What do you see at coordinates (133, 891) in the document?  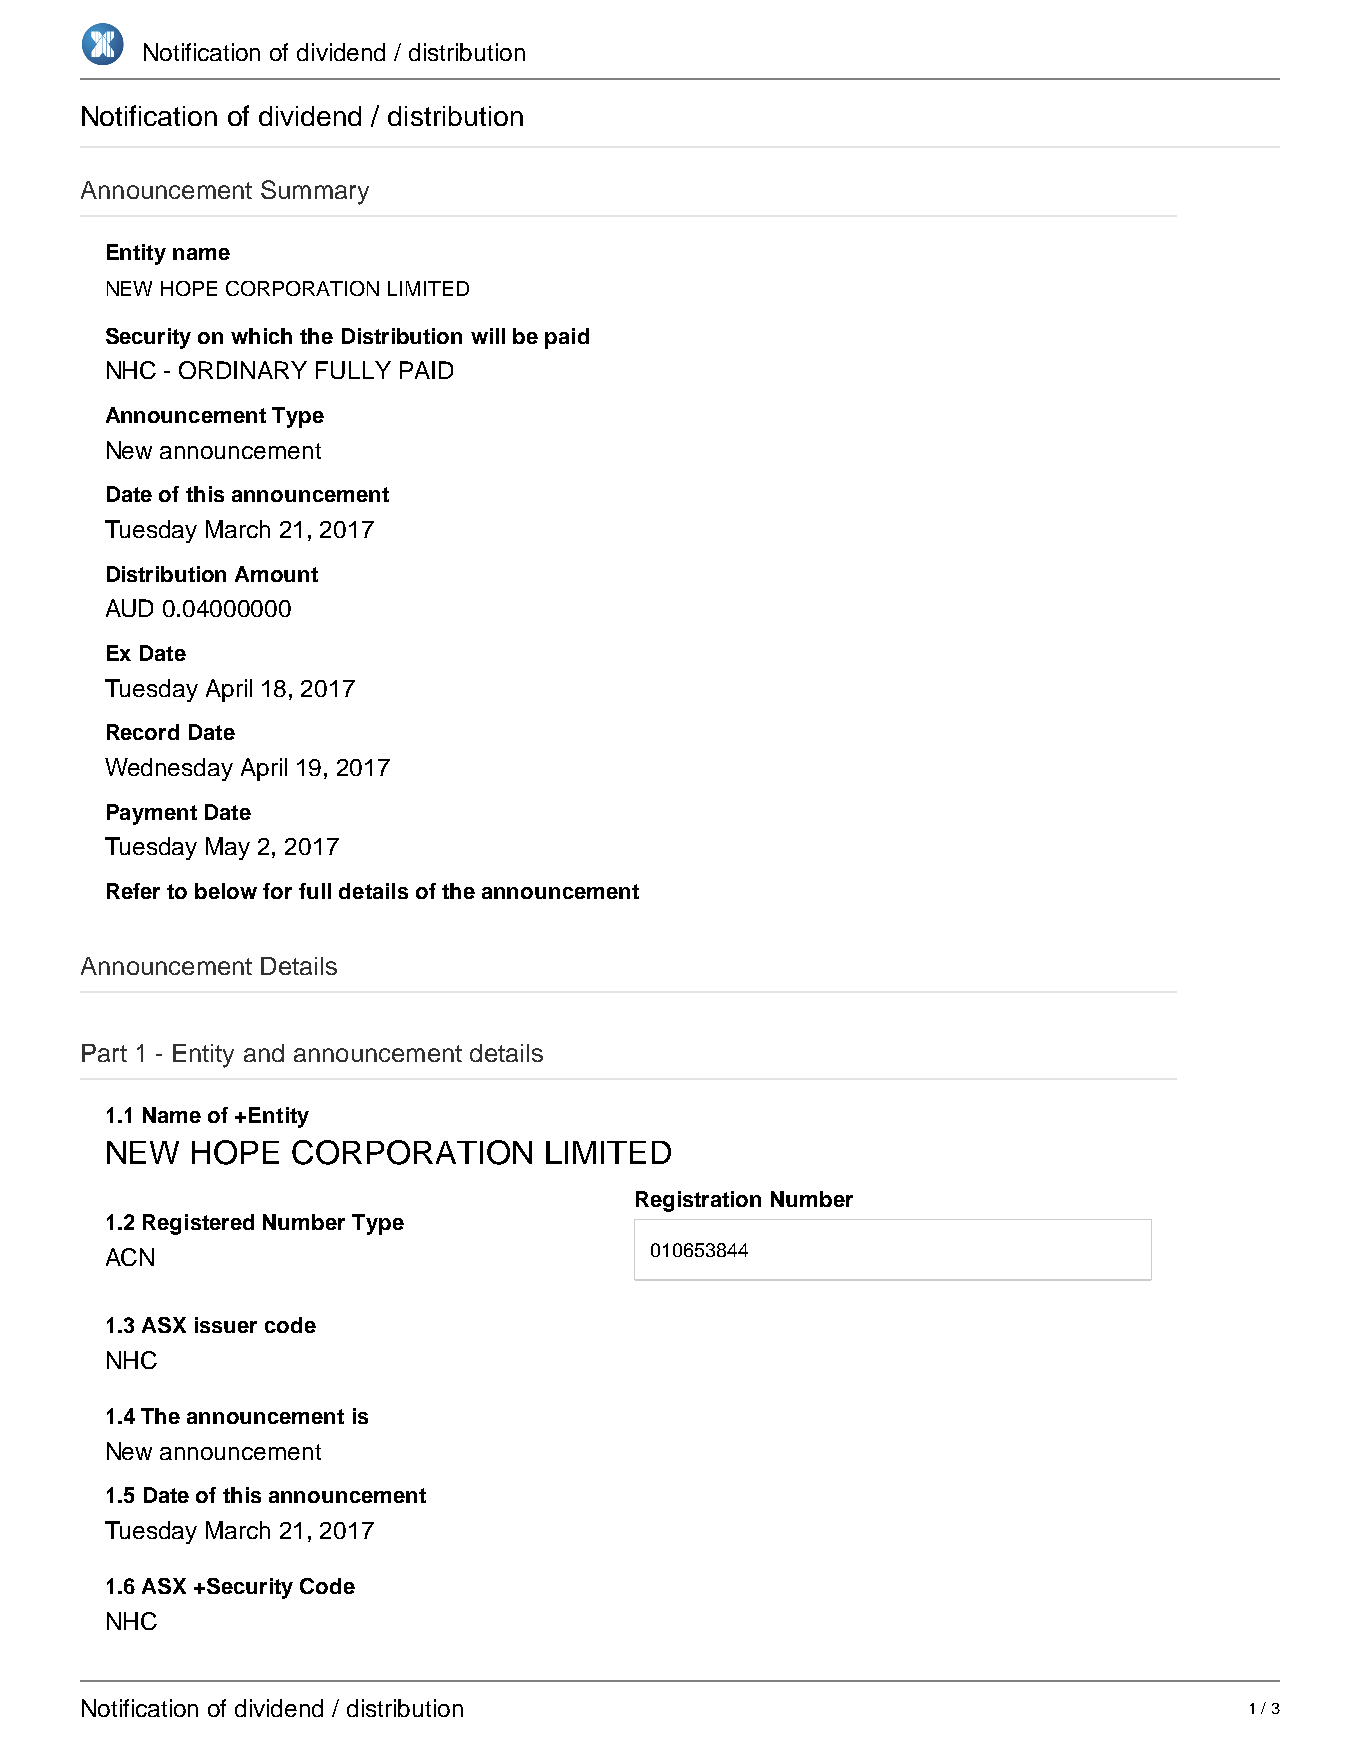 I see `Refer` at bounding box center [133, 891].
